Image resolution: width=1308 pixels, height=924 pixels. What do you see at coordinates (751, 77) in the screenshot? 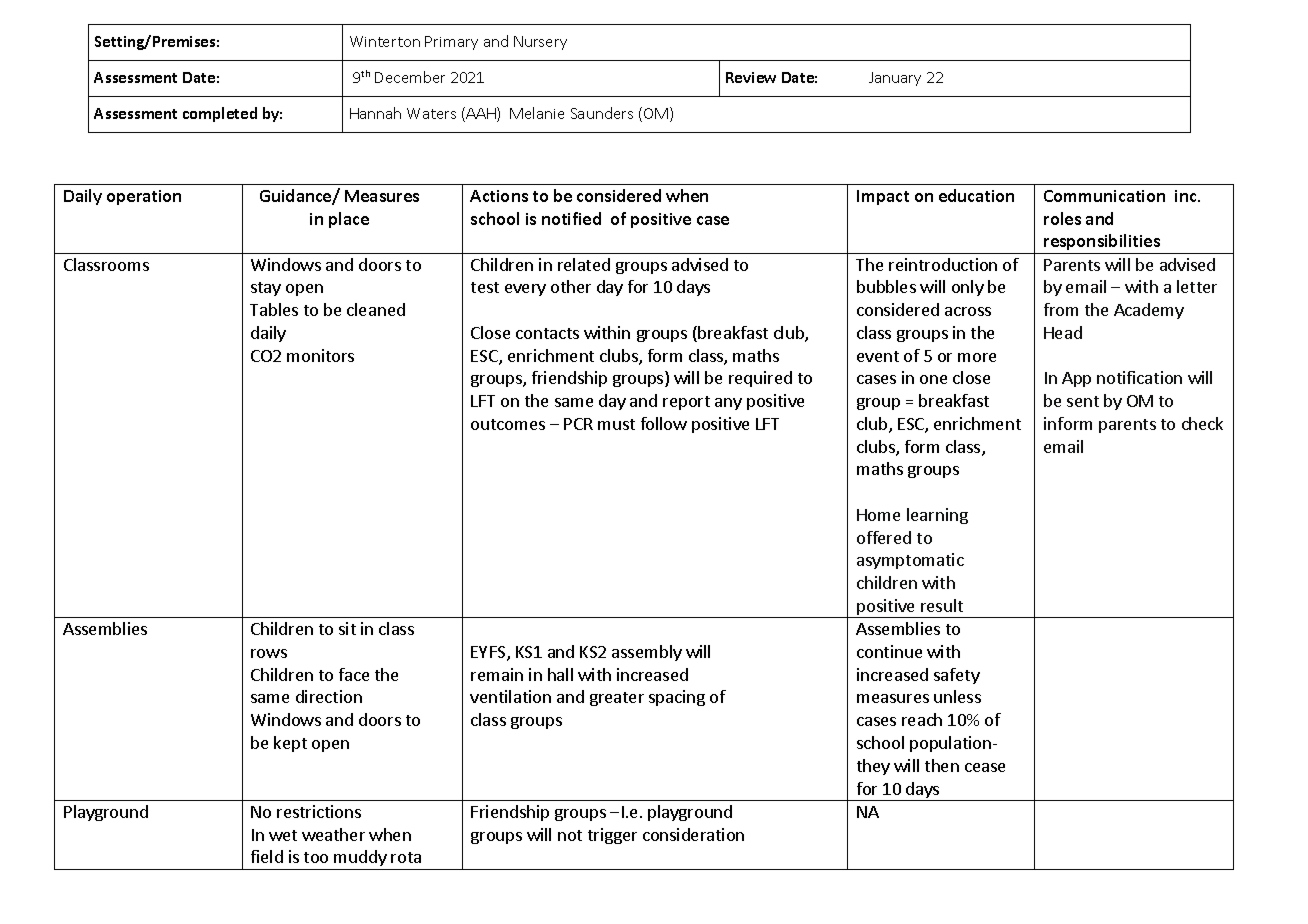
I see `Review` at bounding box center [751, 77].
